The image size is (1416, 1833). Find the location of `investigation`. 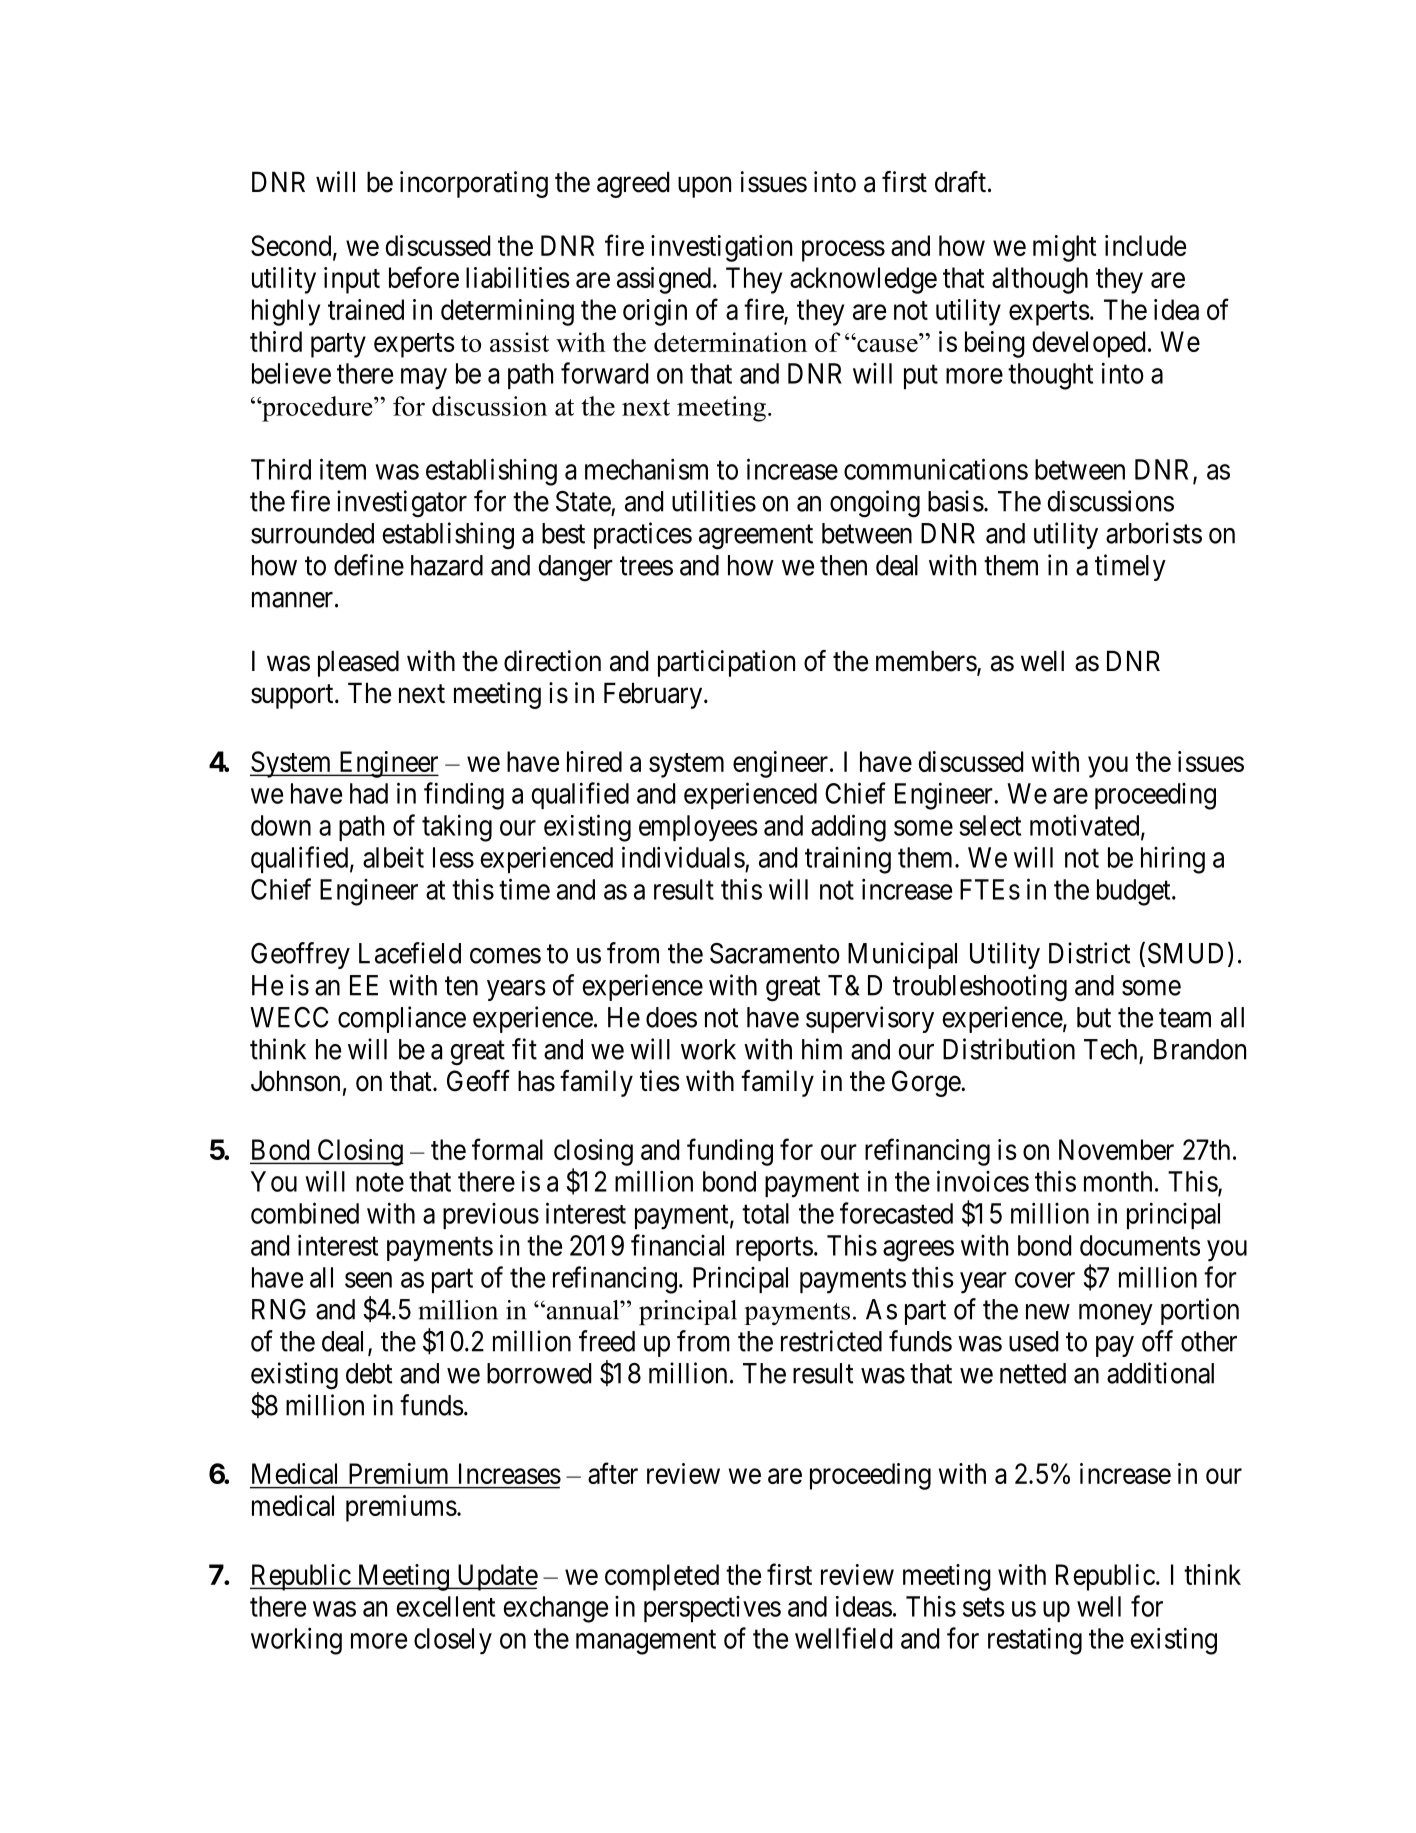

investigation is located at coordinates (721, 248).
